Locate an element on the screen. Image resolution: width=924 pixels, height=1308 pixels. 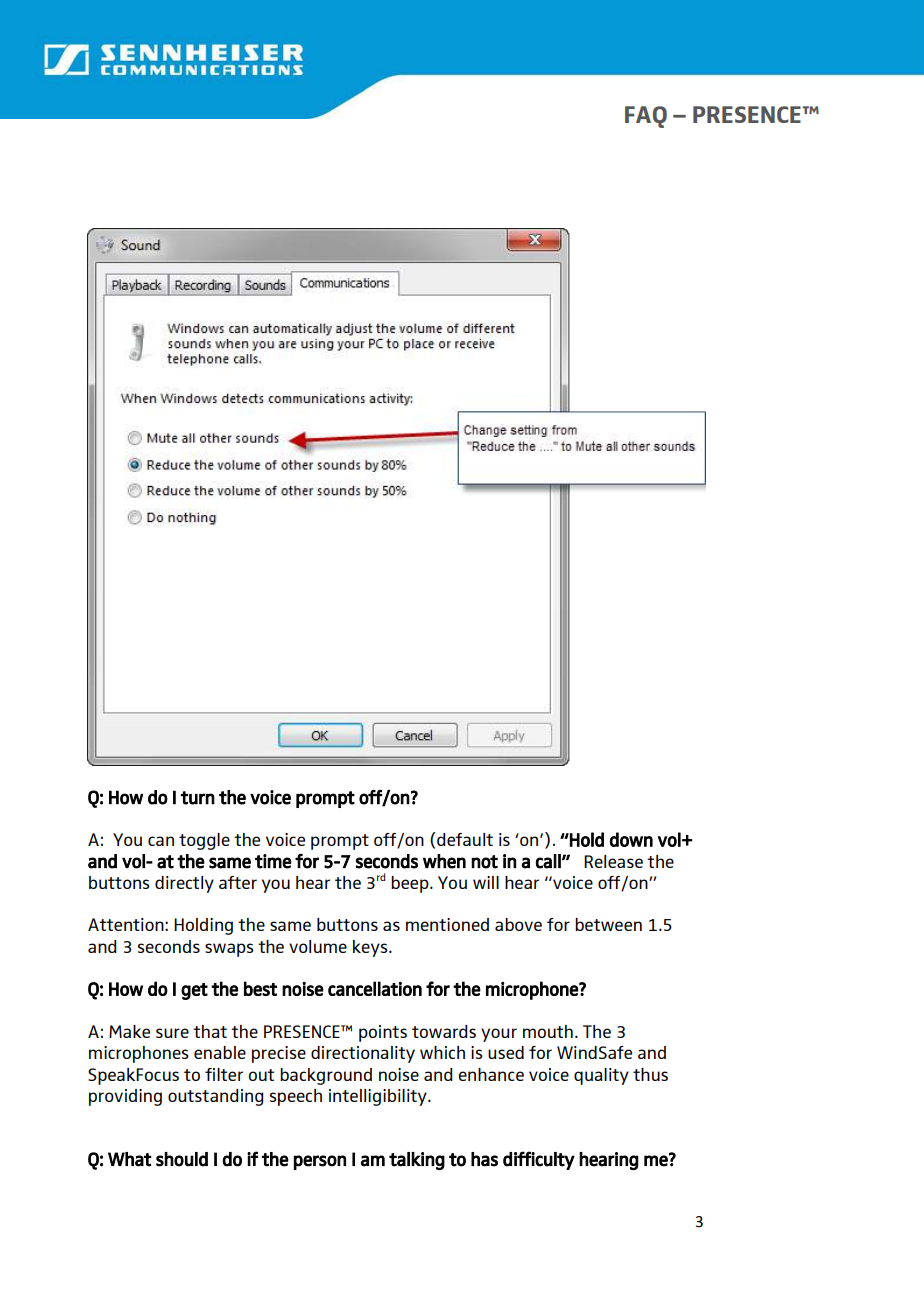
intelligibility is located at coordinates (379, 1097).
